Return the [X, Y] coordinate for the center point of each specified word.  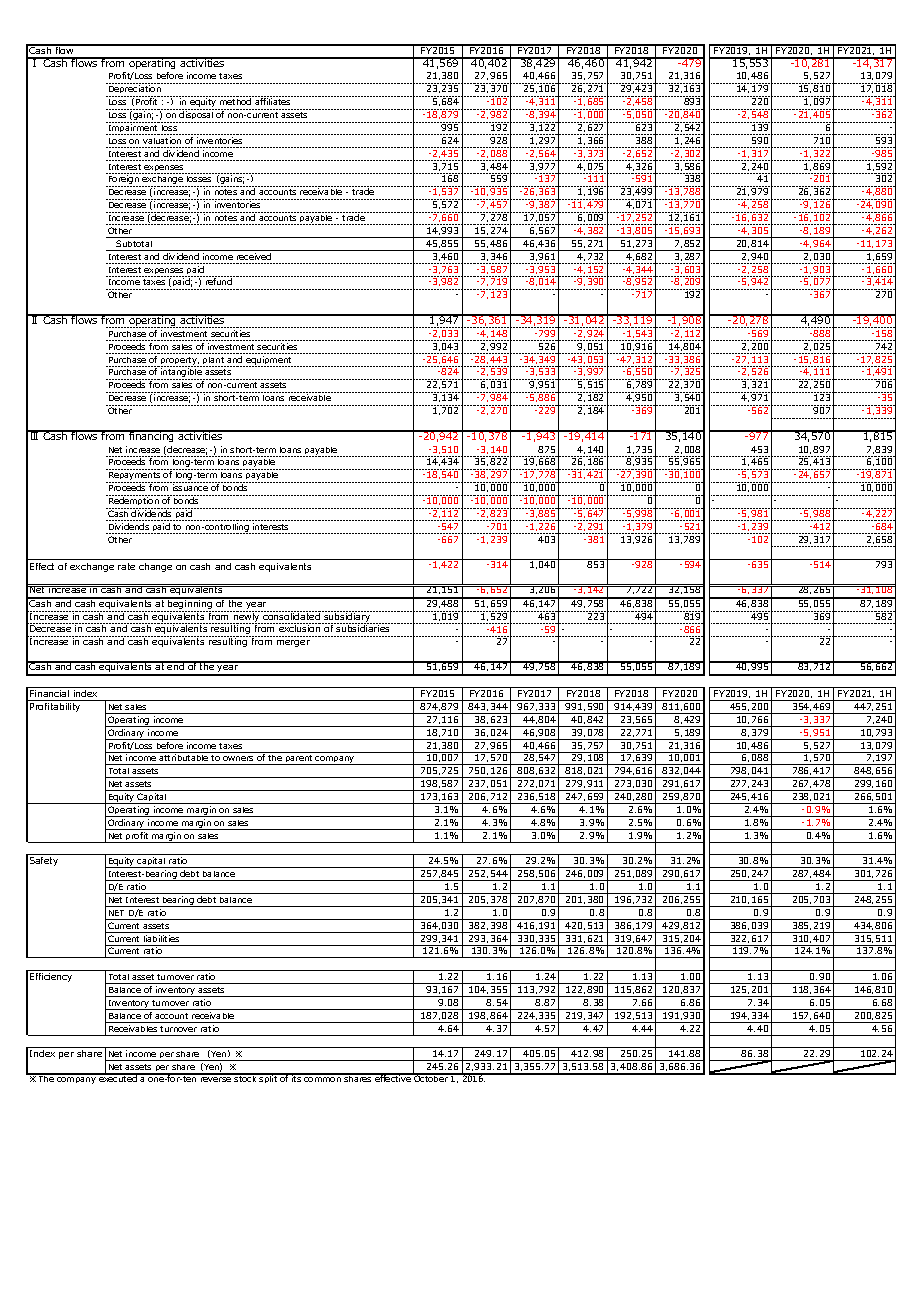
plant [213, 362]
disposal [197, 116]
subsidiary [347, 617]
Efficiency [51, 977]
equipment [268, 361]
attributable [184, 759]
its [297, 1078]
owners [238, 760]
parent [299, 760]
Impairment [133, 128]
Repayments [134, 477]
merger [293, 643]
